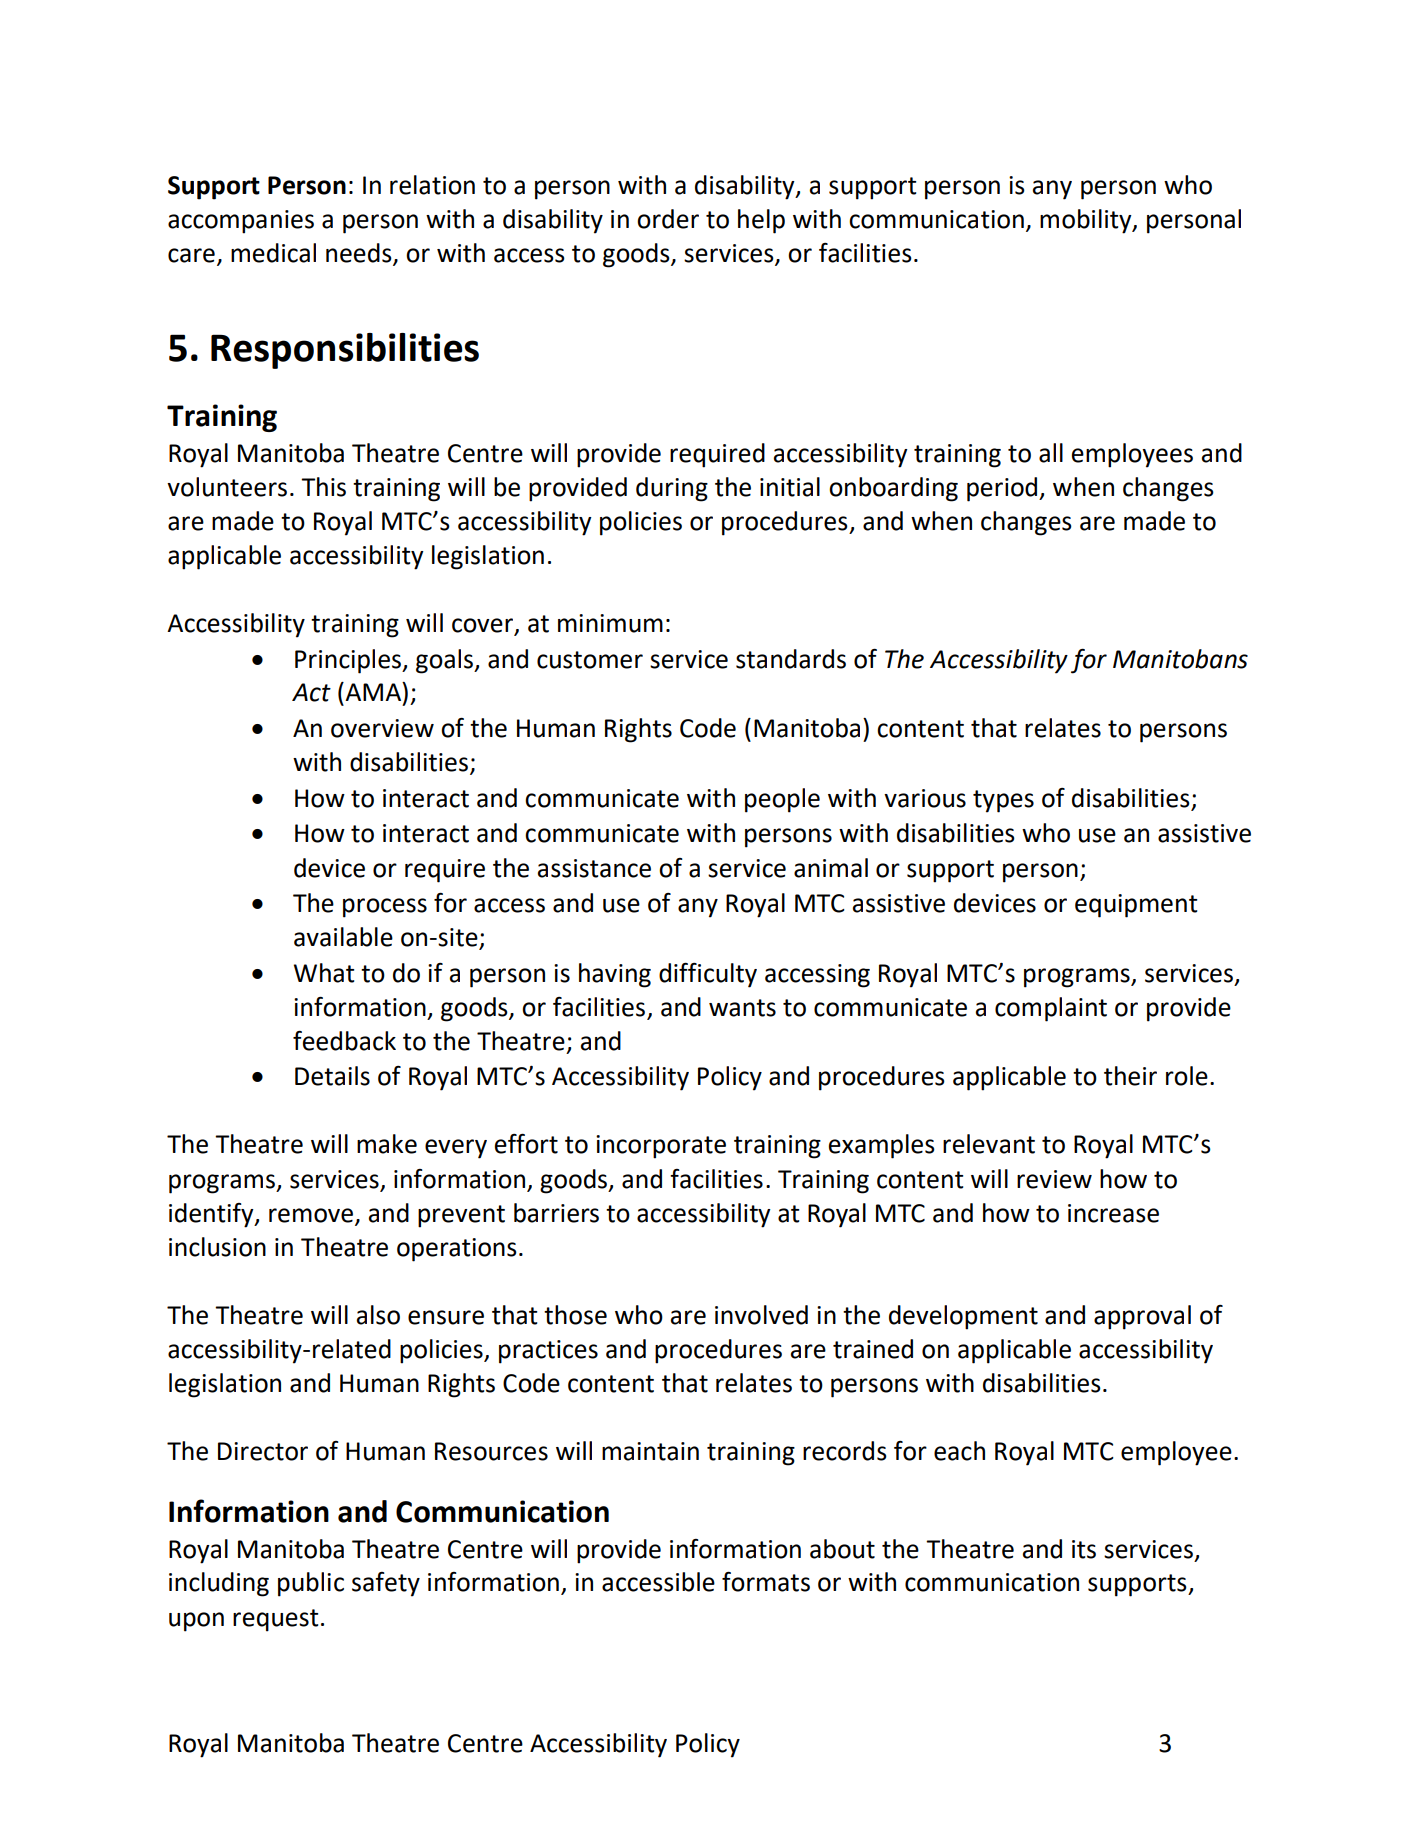 This screenshot has width=1423, height=1842. Describe the element at coordinates (1051, 1009) in the screenshot. I see `complaint` at that location.
